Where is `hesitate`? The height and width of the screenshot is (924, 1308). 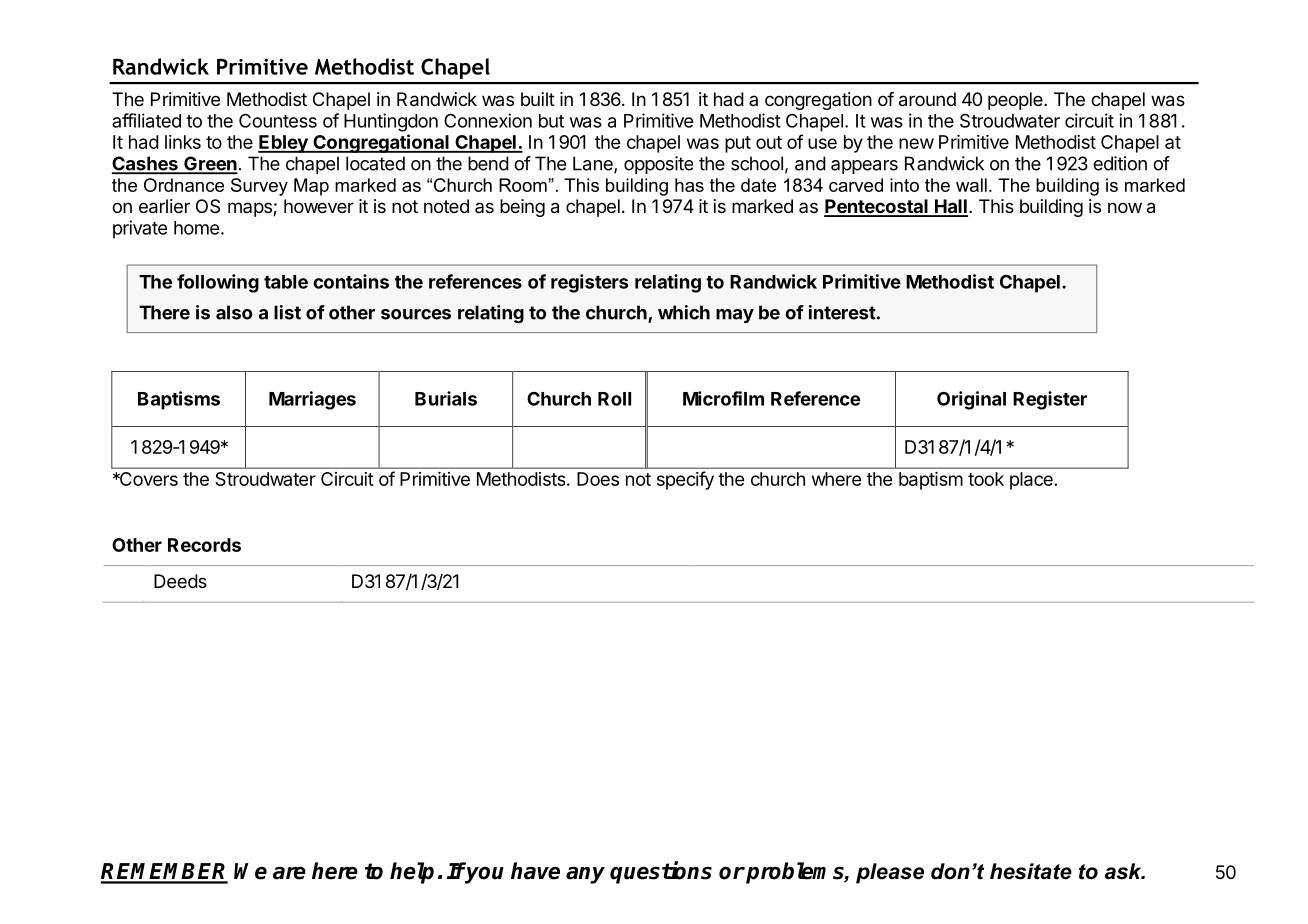 hesitate is located at coordinates (1031, 871).
